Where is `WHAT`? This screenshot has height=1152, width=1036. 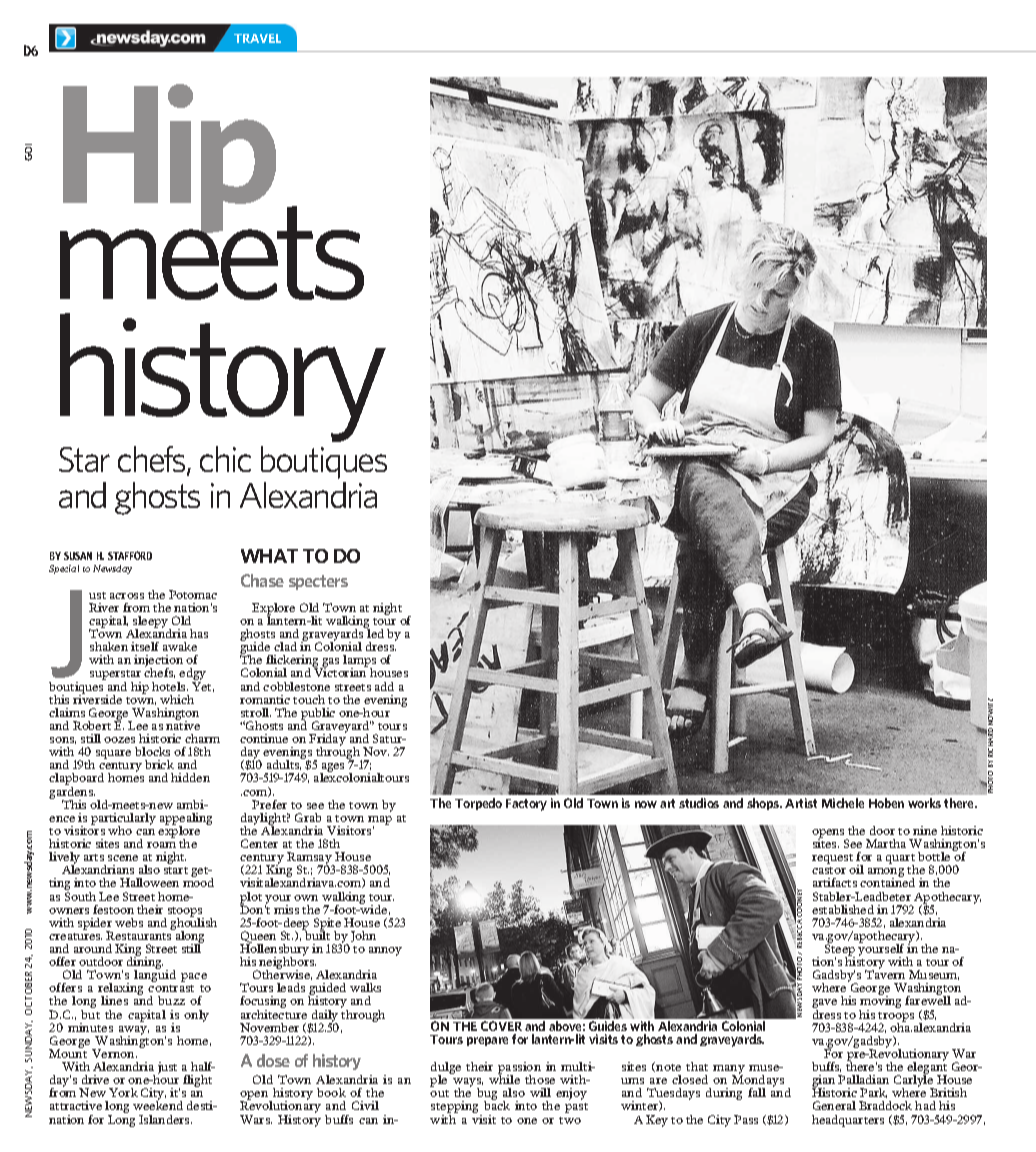 WHAT is located at coordinates (269, 556).
